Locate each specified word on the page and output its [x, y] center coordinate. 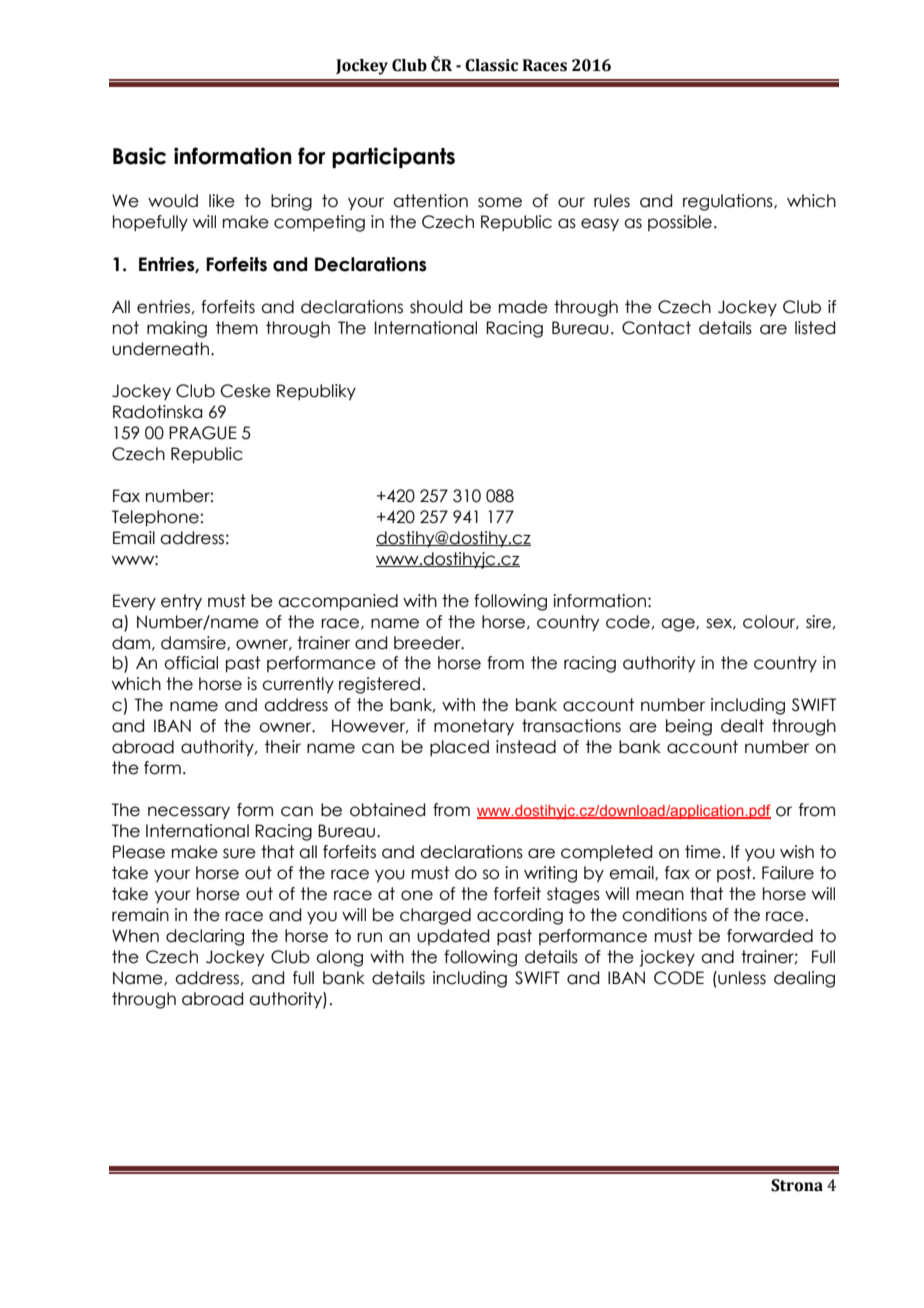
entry [181, 602]
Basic [139, 156]
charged [435, 916]
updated [453, 937]
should [436, 307]
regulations [729, 202]
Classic [491, 65]
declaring [205, 937]
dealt [742, 726]
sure [239, 853]
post [735, 874]
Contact [656, 328]
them [237, 328]
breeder [428, 643]
